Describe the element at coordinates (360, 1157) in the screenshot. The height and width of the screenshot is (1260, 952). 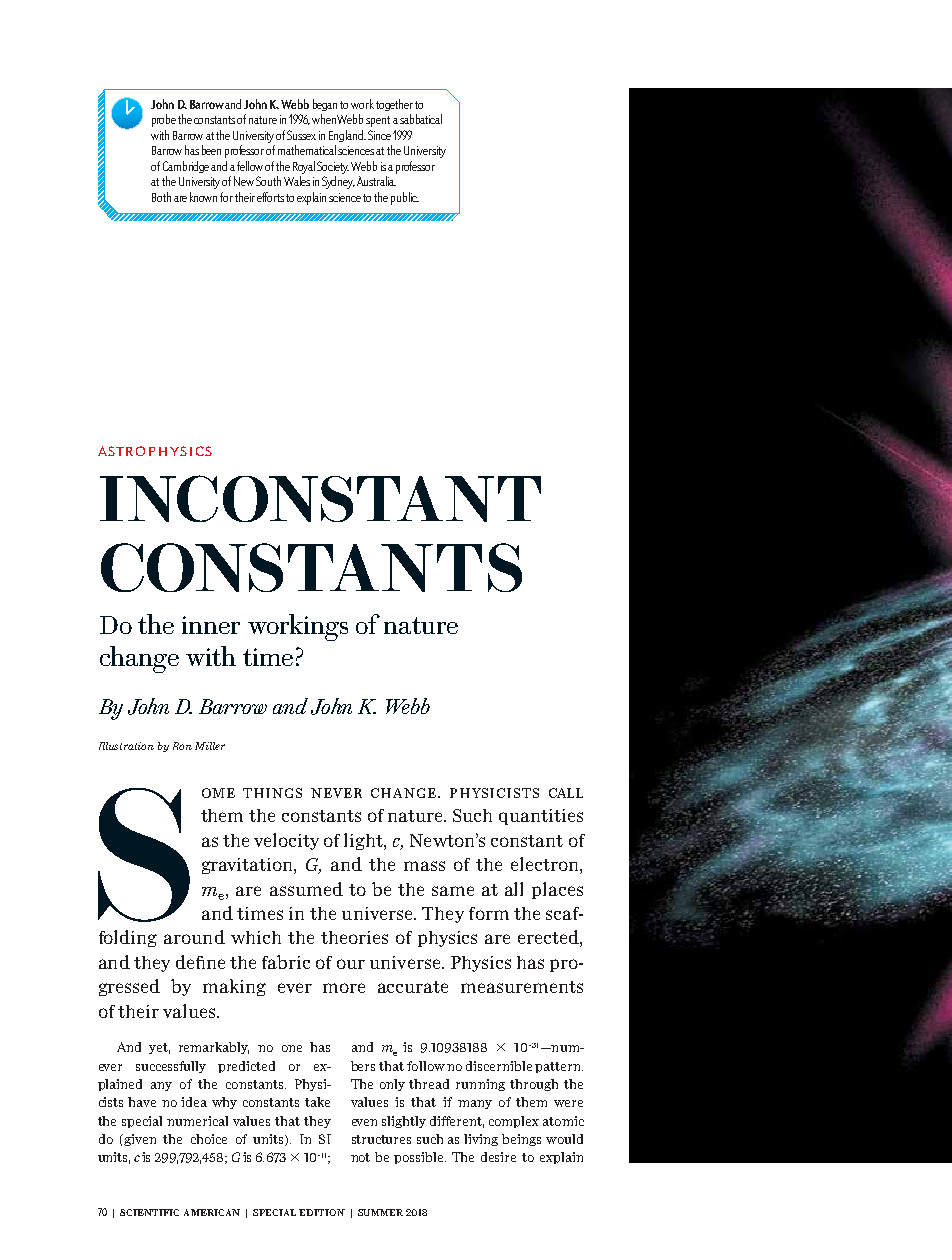
I see `not` at that location.
